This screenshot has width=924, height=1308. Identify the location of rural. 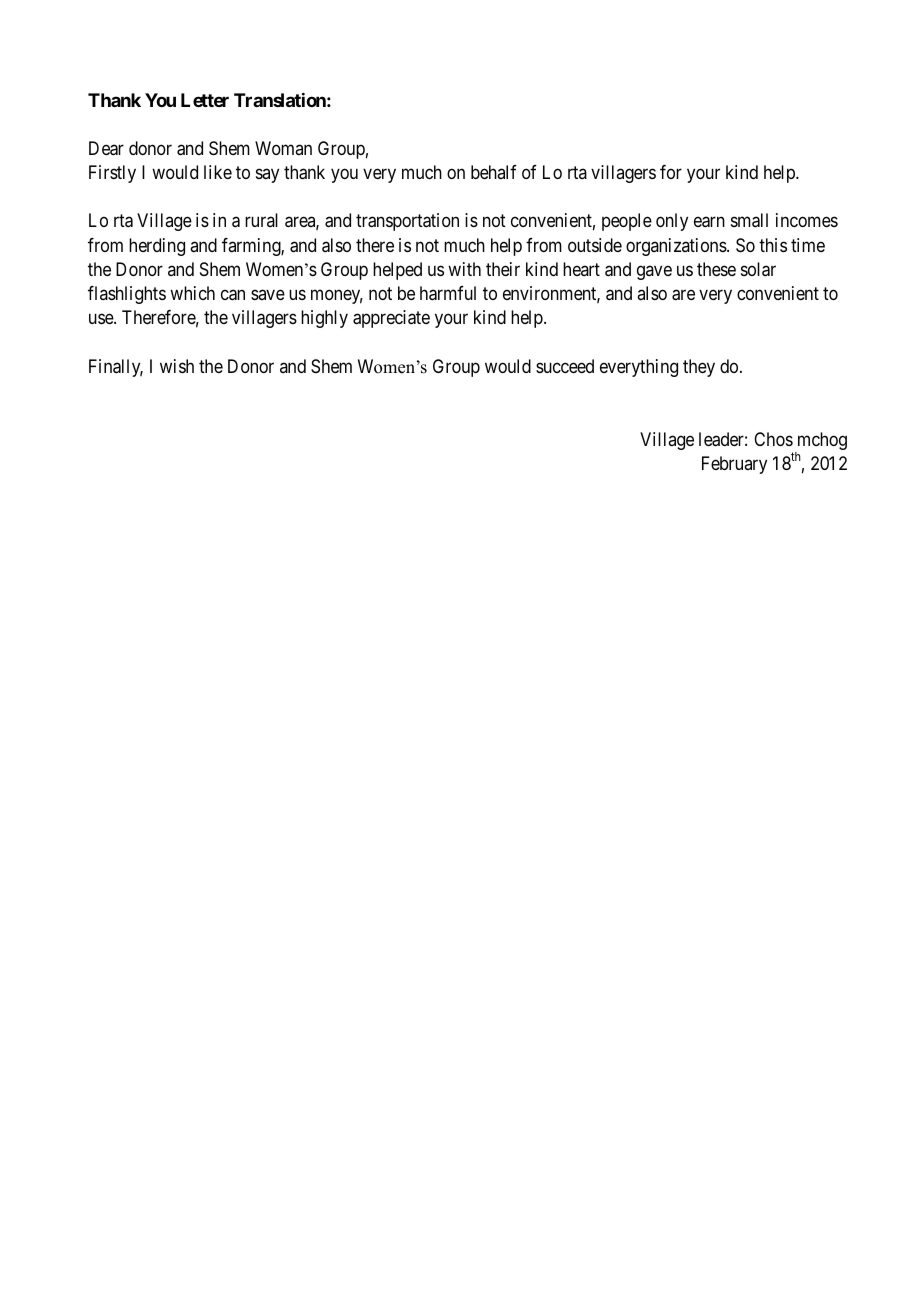
(261, 220).
